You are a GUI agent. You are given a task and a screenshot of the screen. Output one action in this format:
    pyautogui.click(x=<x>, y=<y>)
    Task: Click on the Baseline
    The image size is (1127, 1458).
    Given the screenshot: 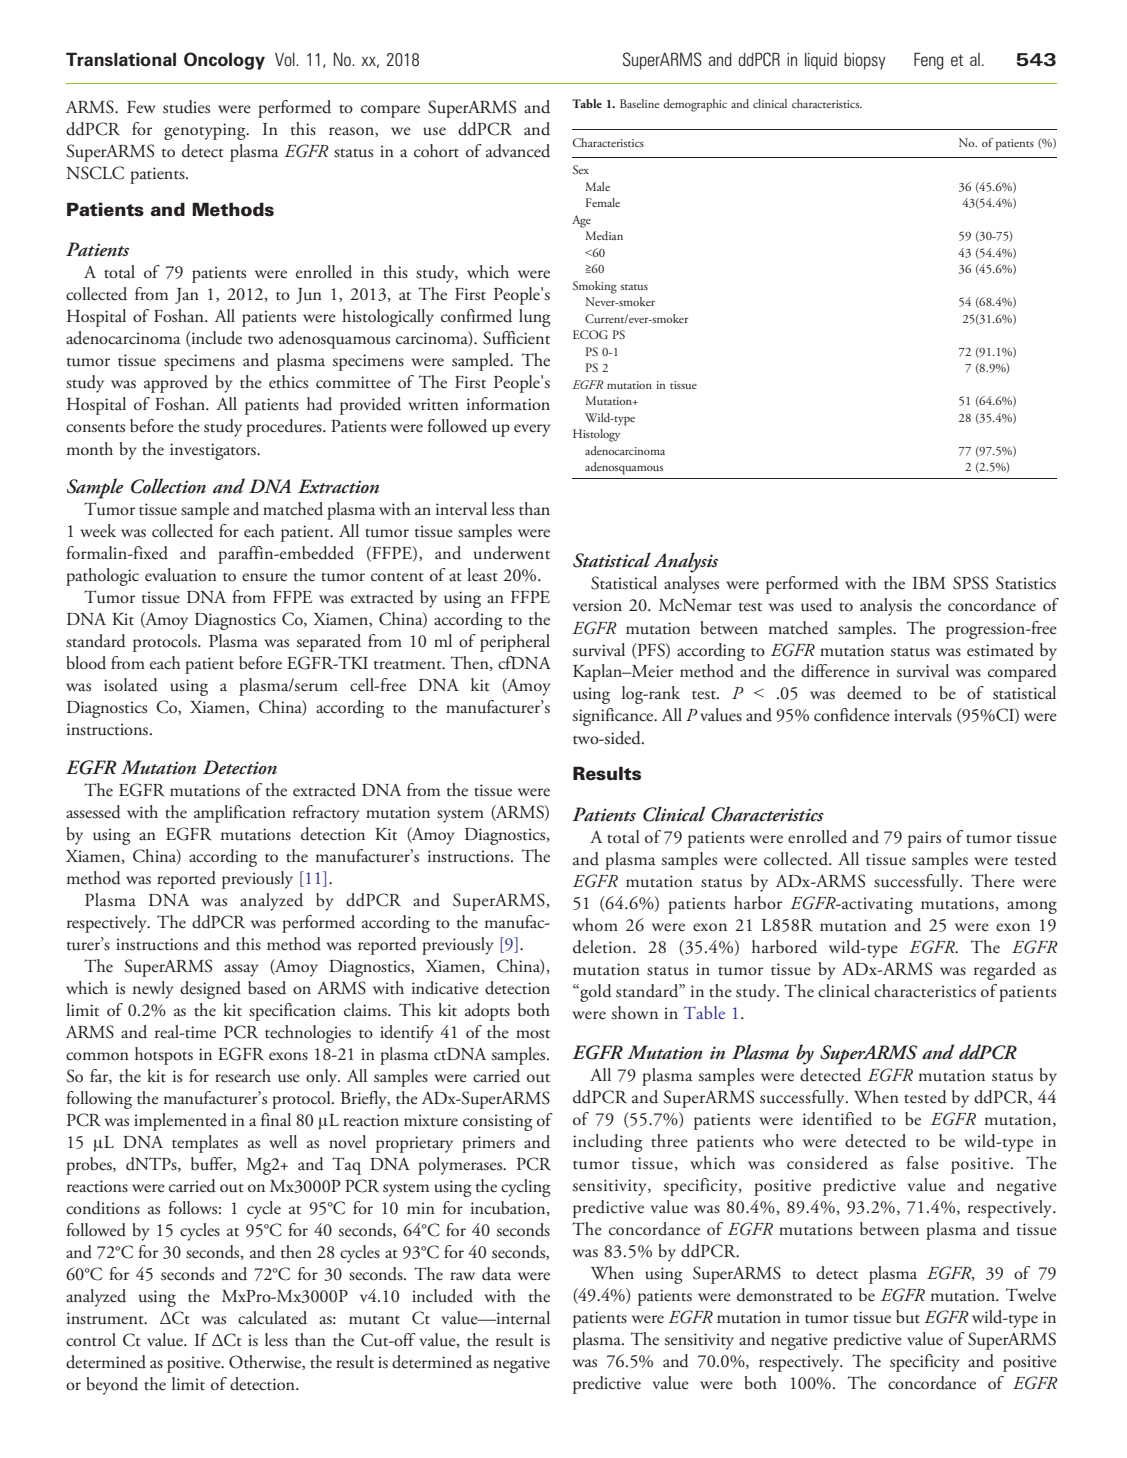 What is the action you would take?
    pyautogui.click(x=639, y=103)
